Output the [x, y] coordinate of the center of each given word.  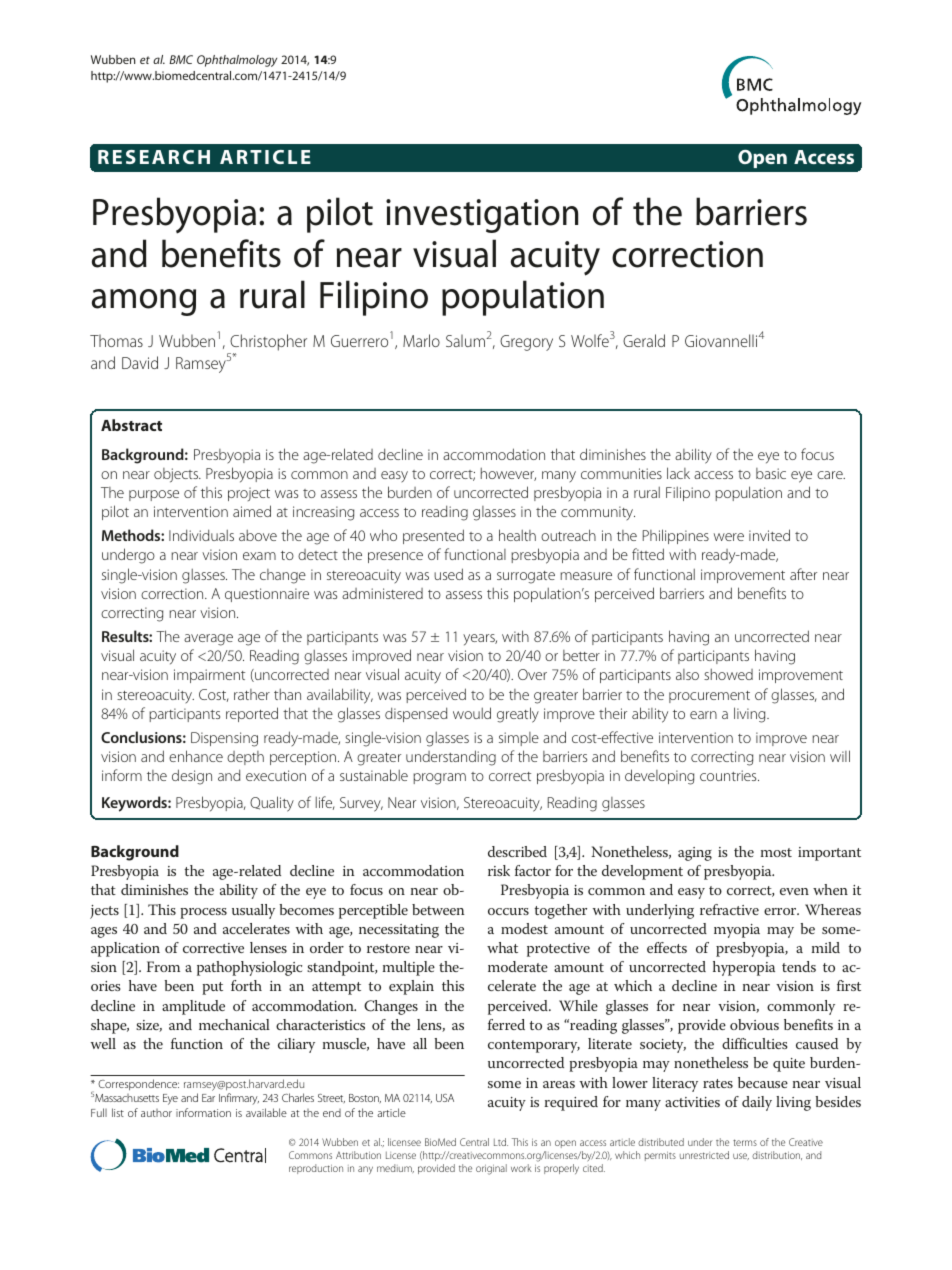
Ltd [501, 1142]
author [156, 1113]
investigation [482, 216]
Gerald [644, 340]
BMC [181, 59]
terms [745, 1142]
